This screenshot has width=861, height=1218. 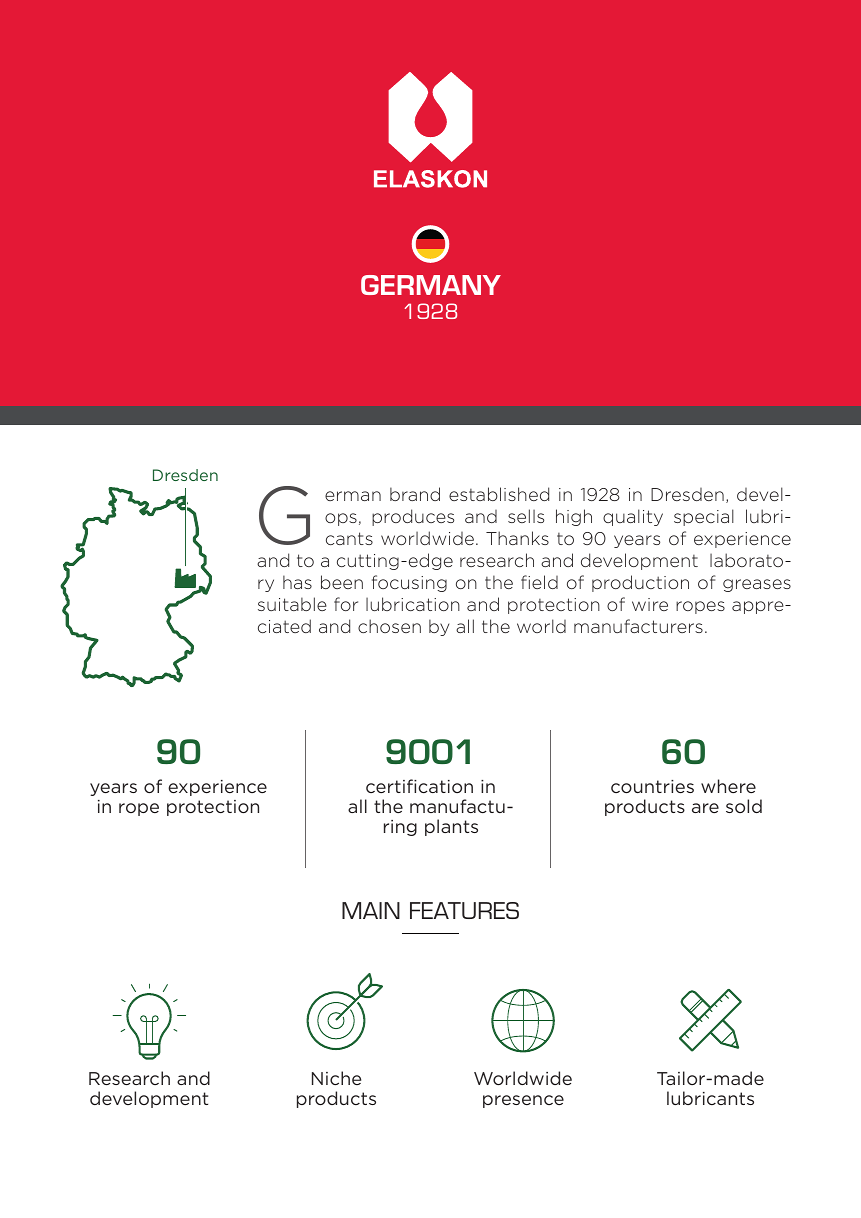 What do you see at coordinates (415, 494) in the screenshot?
I see `brand` at bounding box center [415, 494].
